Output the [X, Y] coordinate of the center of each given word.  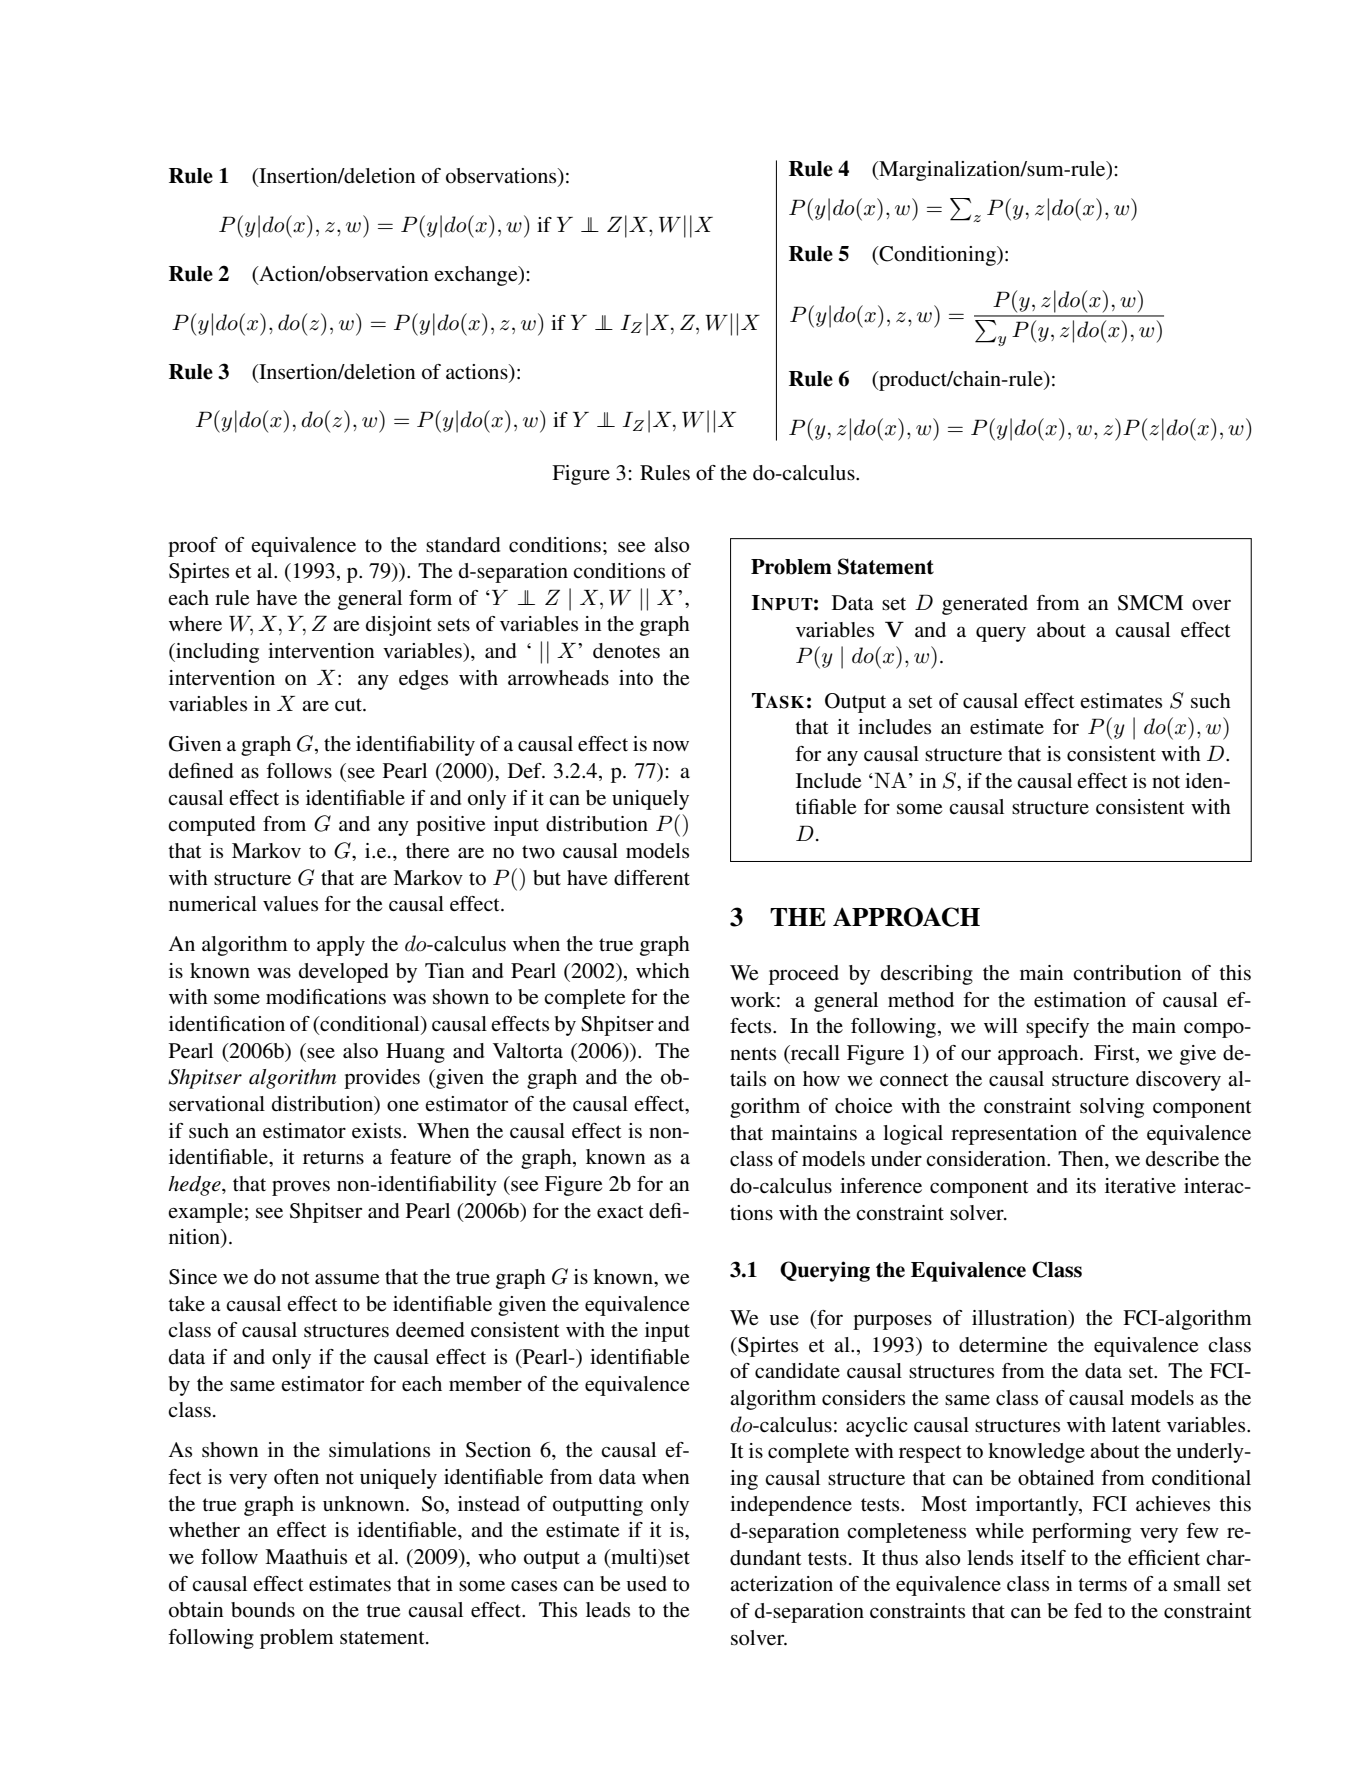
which [663, 971]
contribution [1127, 973]
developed [343, 973]
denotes [626, 651]
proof [193, 547]
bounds [263, 1610]
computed [211, 826]
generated [985, 605]
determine [1003, 1345]
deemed [430, 1330]
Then [1082, 1159]
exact [620, 1212]
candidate [797, 1371]
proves [301, 1188]
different [652, 878]
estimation [1080, 1000]
